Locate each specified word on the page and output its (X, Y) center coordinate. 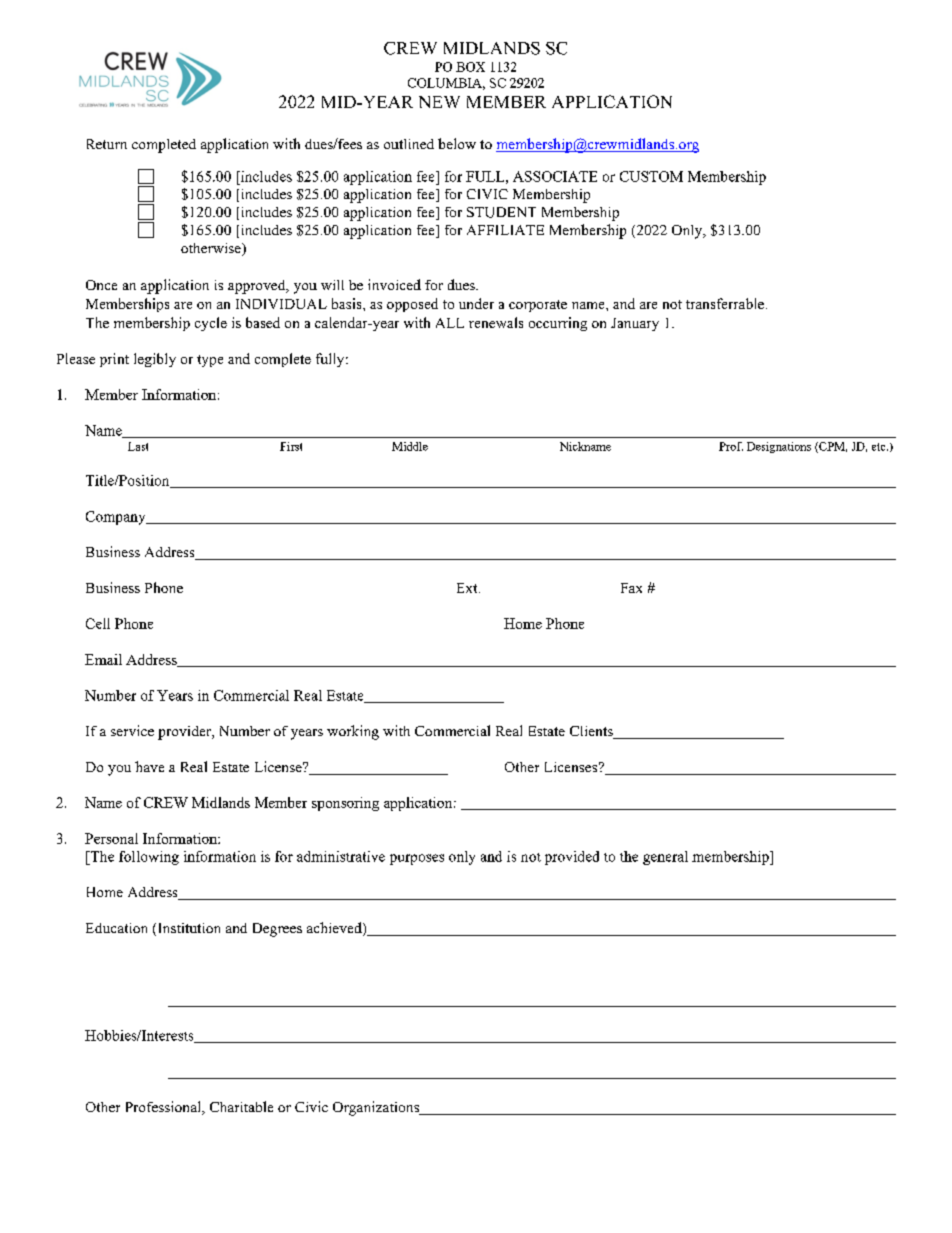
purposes (417, 859)
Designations (779, 447)
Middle (410, 446)
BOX (470, 67)
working (353, 732)
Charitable (241, 1106)
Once (101, 285)
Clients (592, 732)
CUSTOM (651, 176)
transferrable (725, 303)
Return (107, 144)
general (665, 858)
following (149, 858)
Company (117, 518)
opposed (412, 305)
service (132, 730)
